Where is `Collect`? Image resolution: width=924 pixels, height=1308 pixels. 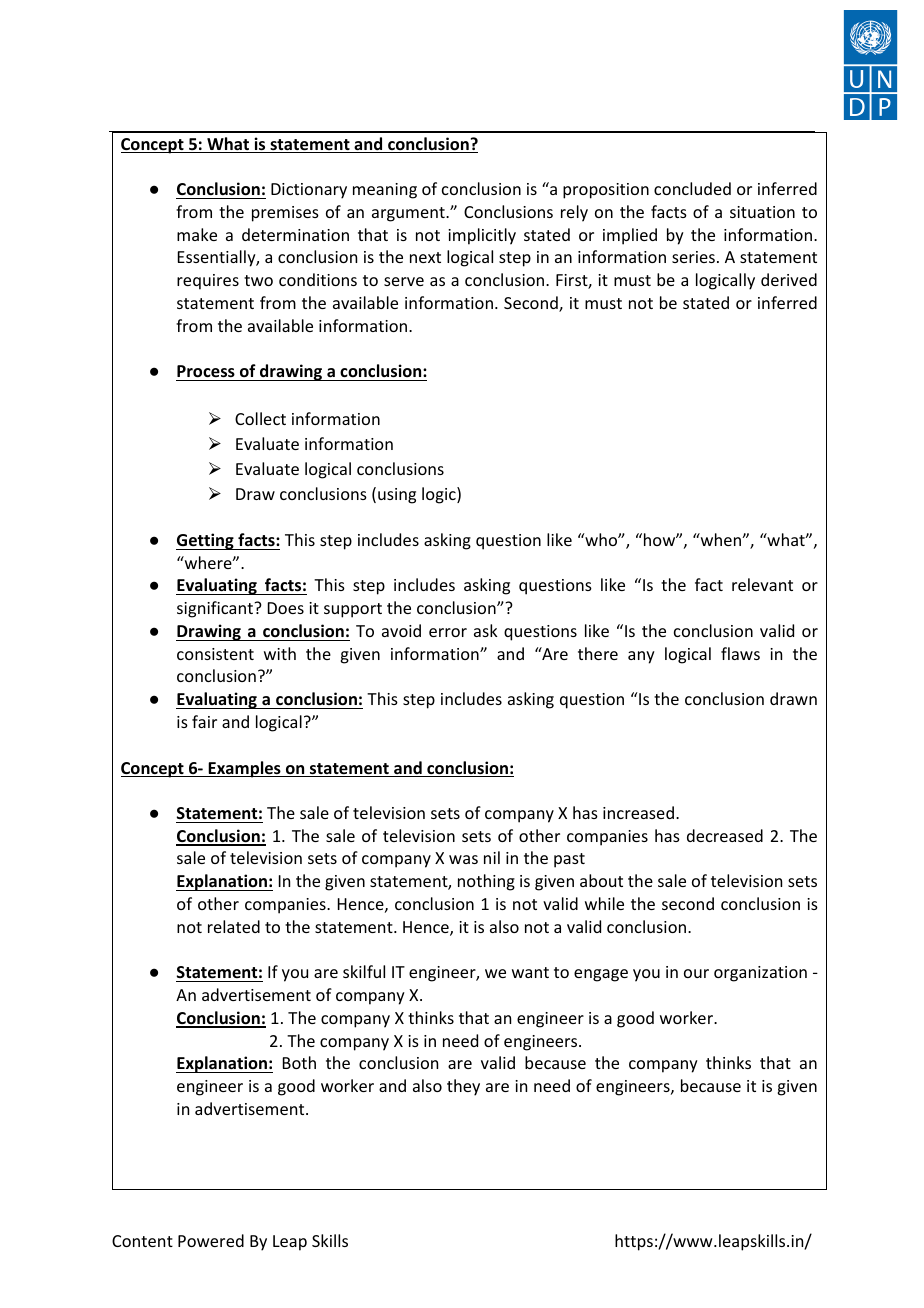
Collect is located at coordinates (260, 418).
